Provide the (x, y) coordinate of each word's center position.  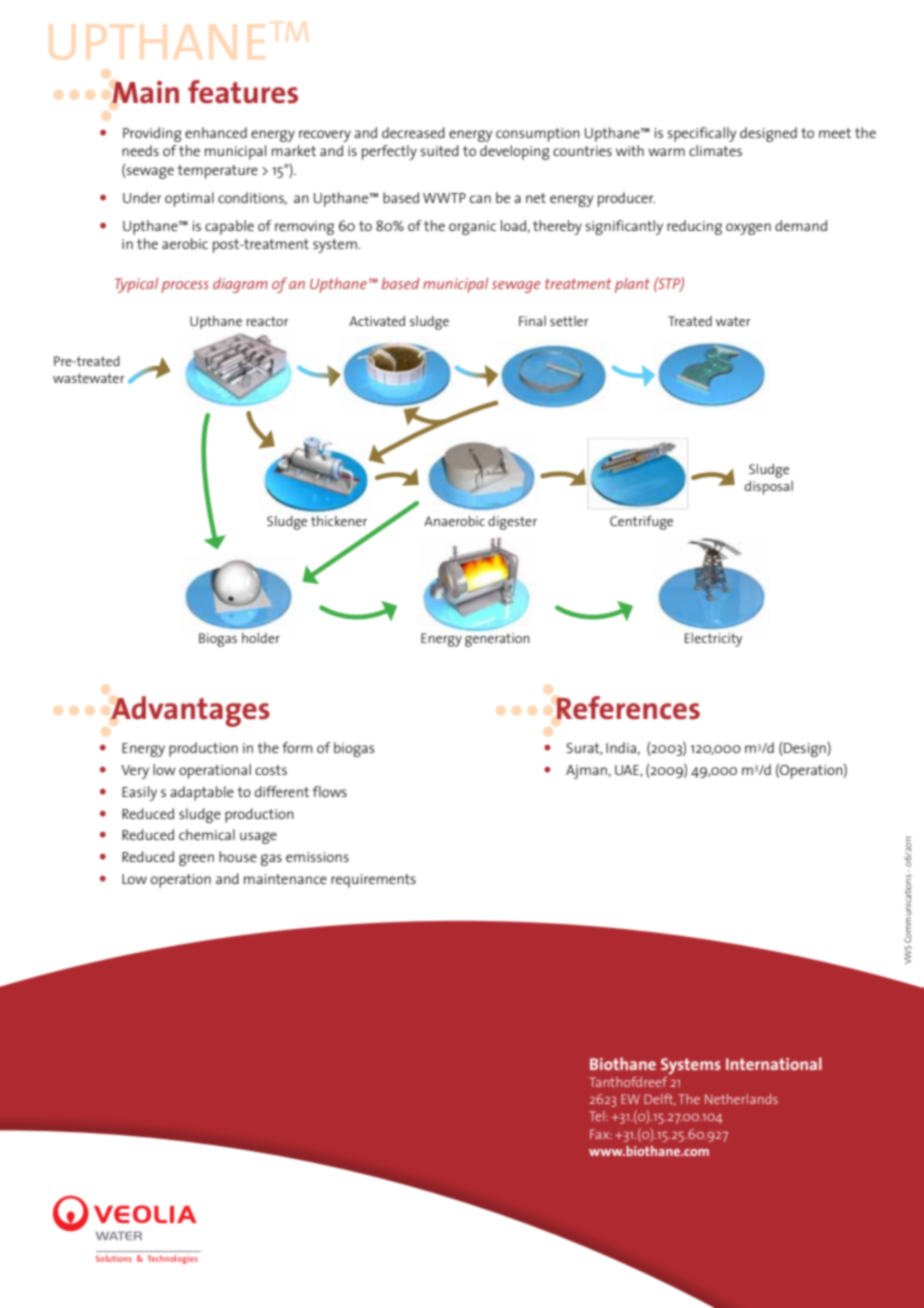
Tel (598, 1116)
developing (515, 152)
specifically (701, 134)
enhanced (216, 132)
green (196, 860)
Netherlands (741, 1099)
